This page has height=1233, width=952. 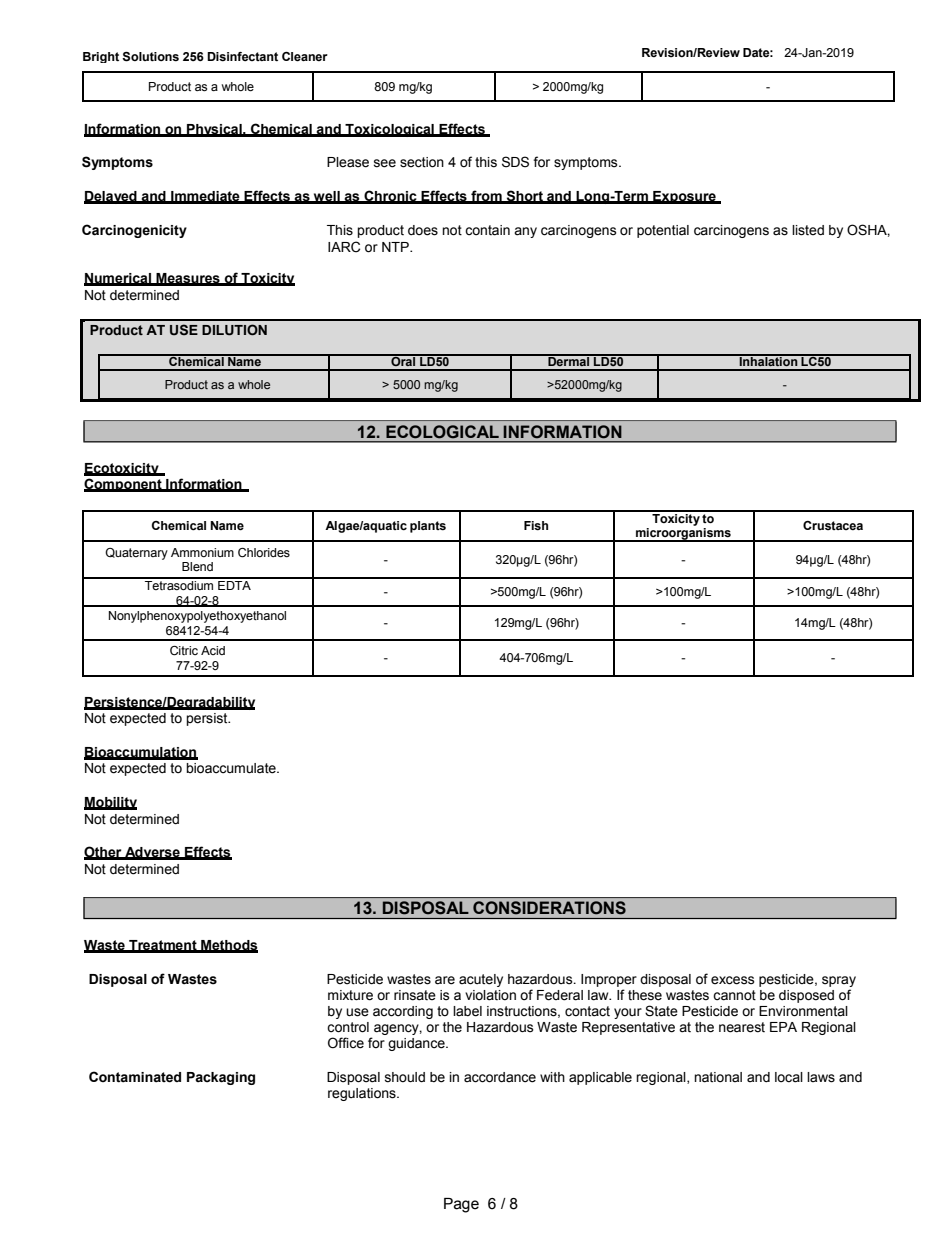 I want to click on SDS, so click(x=515, y=162).
